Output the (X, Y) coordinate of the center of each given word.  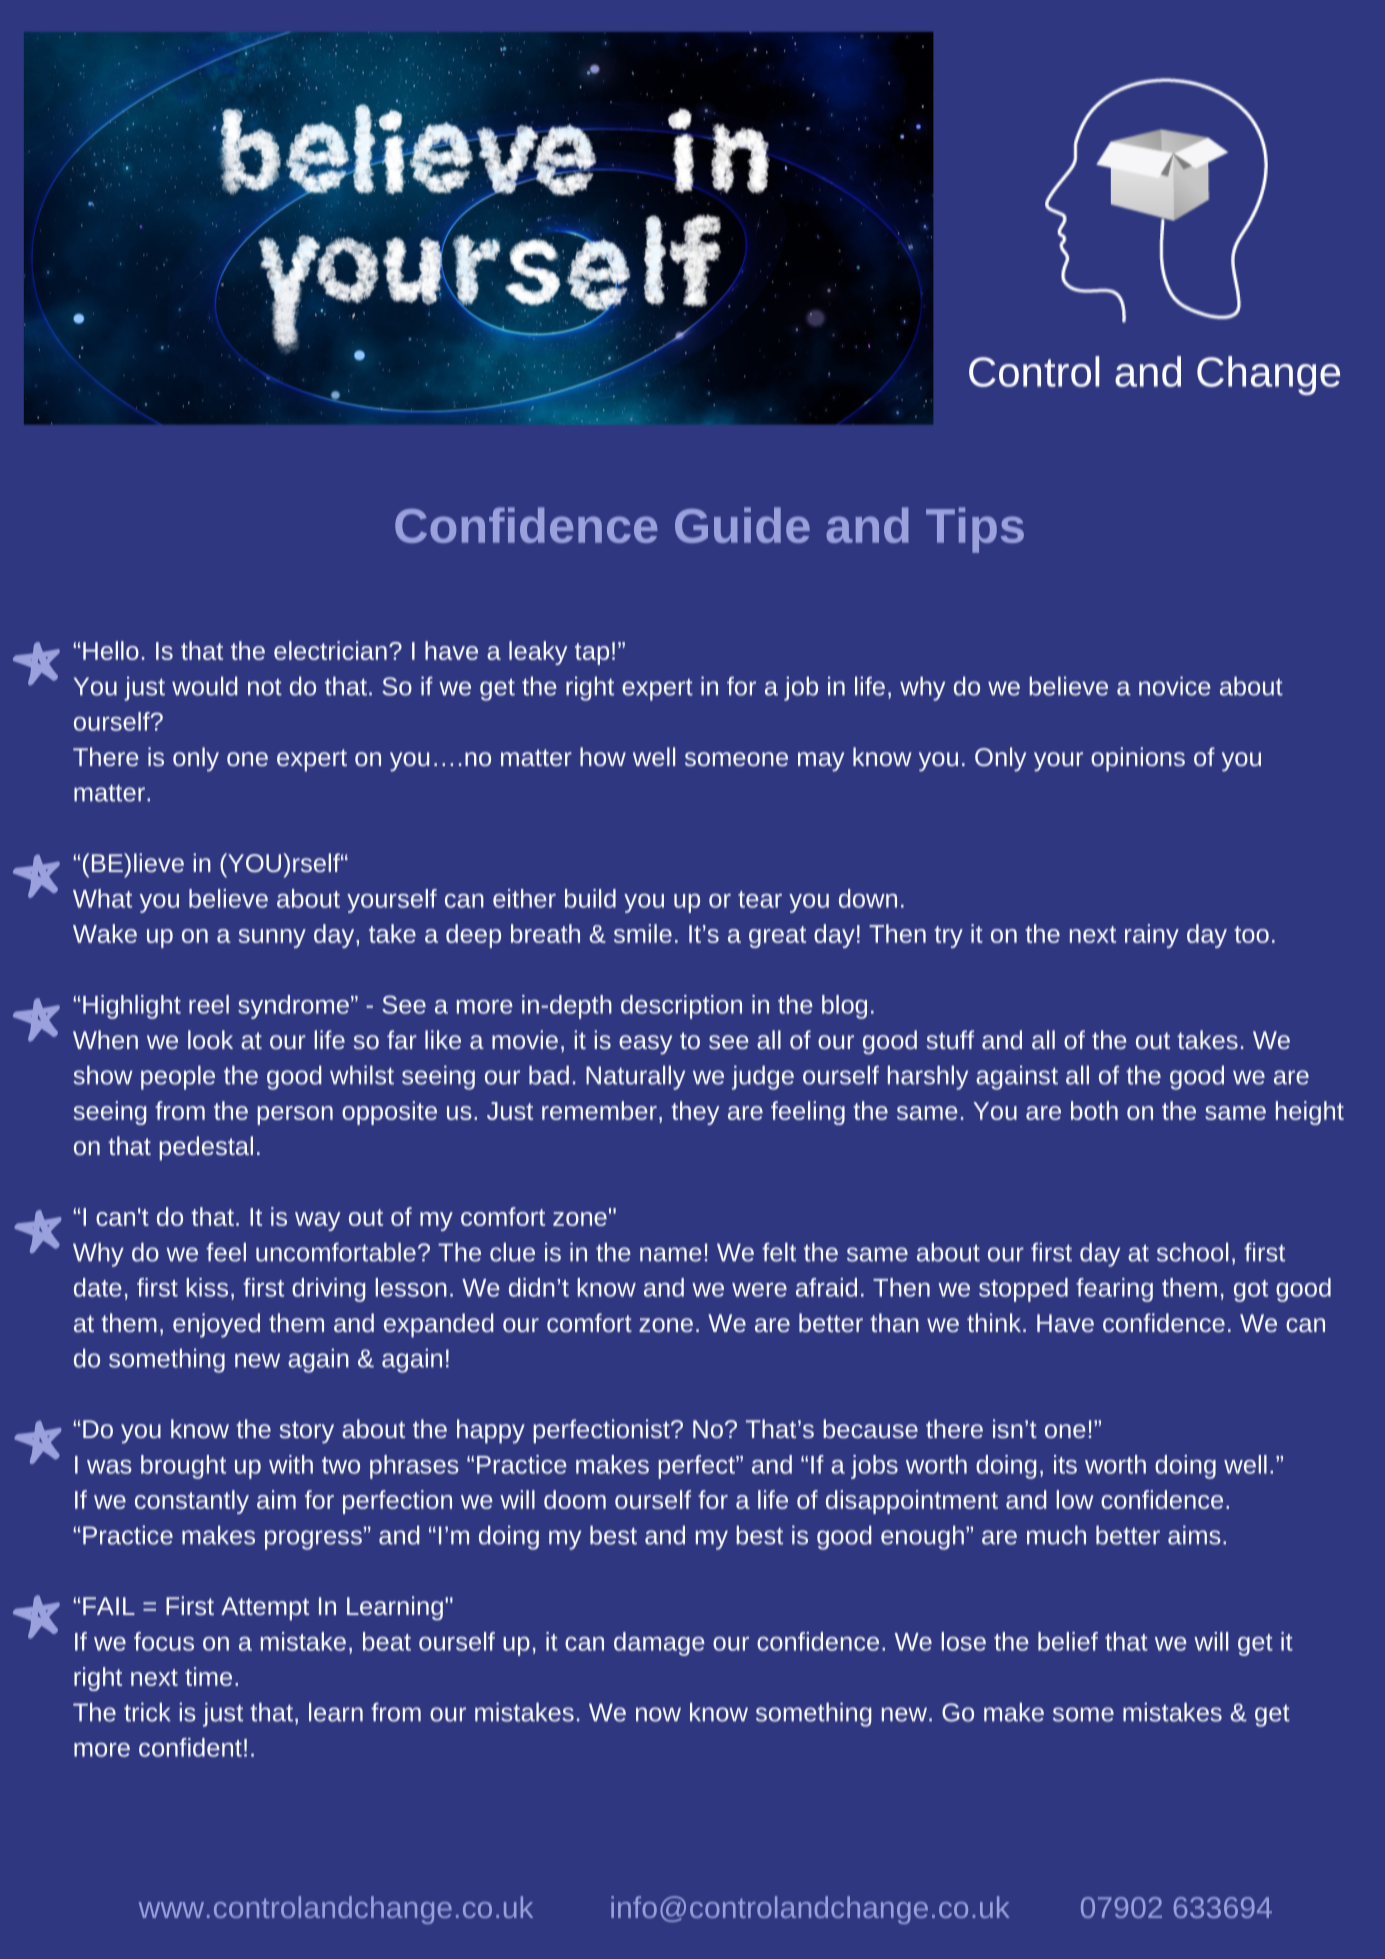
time (208, 1676)
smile (643, 933)
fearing (1114, 1290)
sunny (272, 938)
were (759, 1290)
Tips (975, 530)
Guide (742, 525)
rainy (1152, 936)
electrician (330, 650)
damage (659, 1644)
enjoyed (216, 1325)
